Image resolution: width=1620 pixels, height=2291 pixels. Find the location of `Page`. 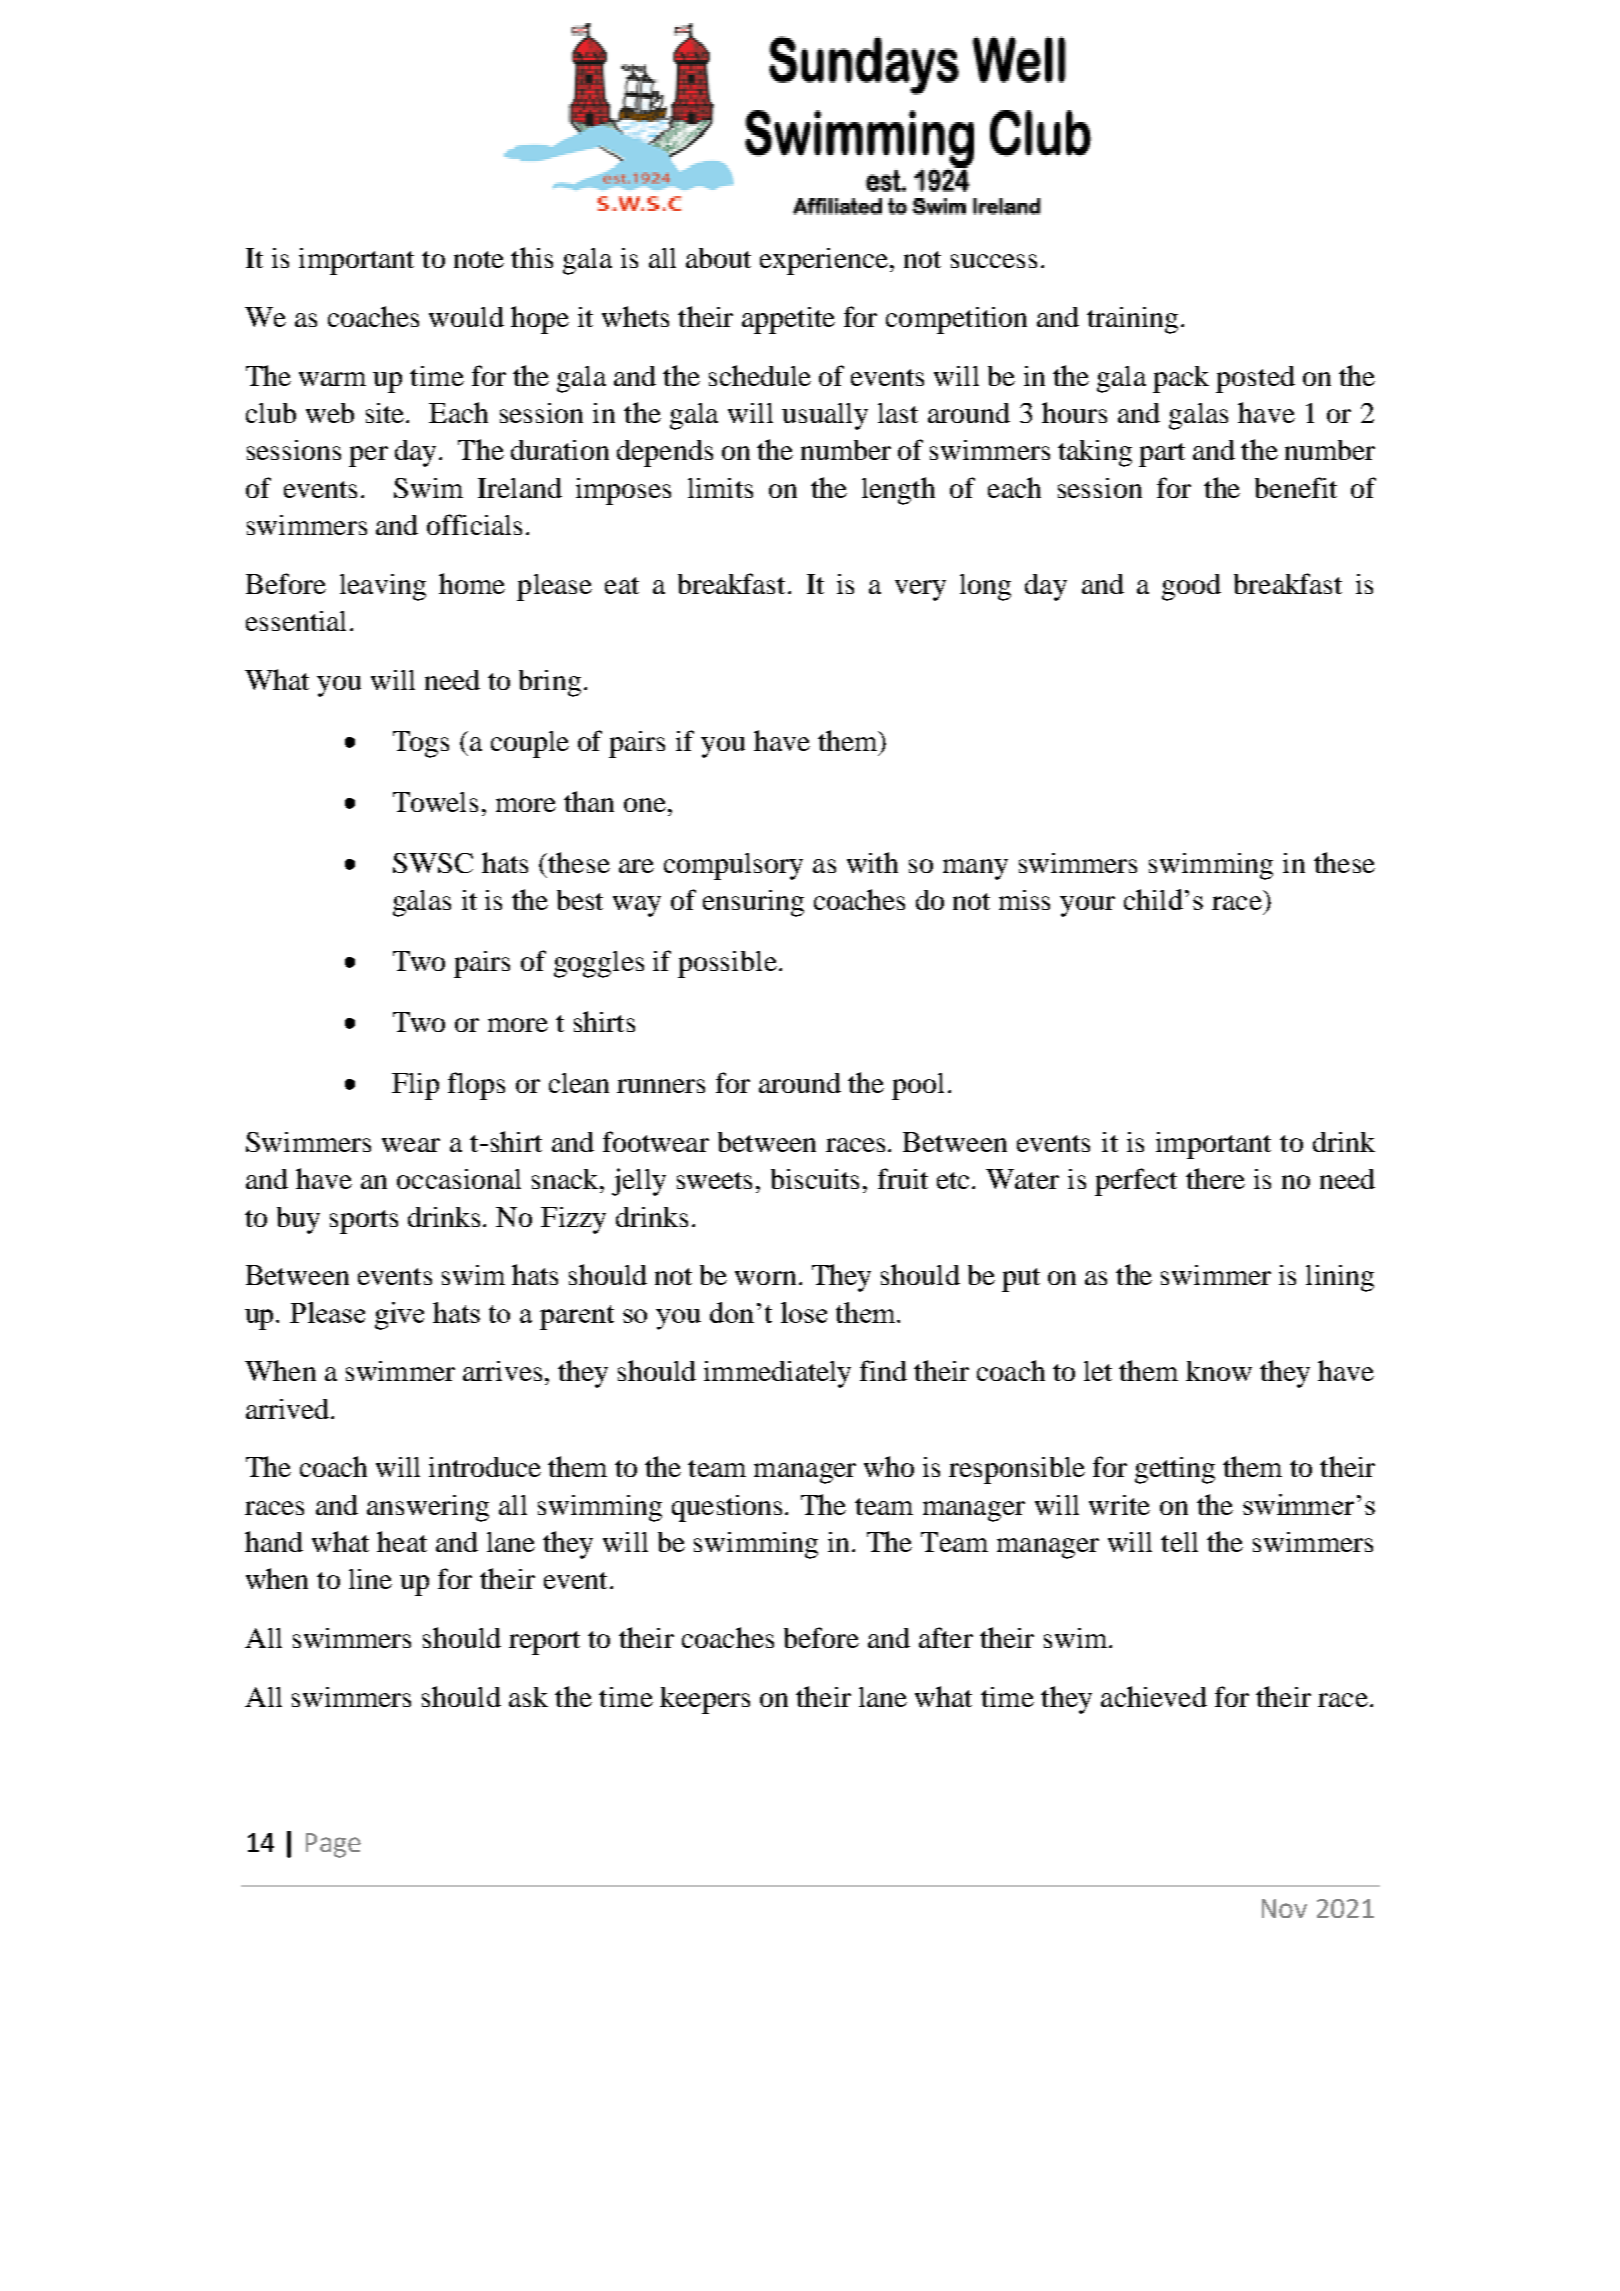

Page is located at coordinates (333, 1845).
